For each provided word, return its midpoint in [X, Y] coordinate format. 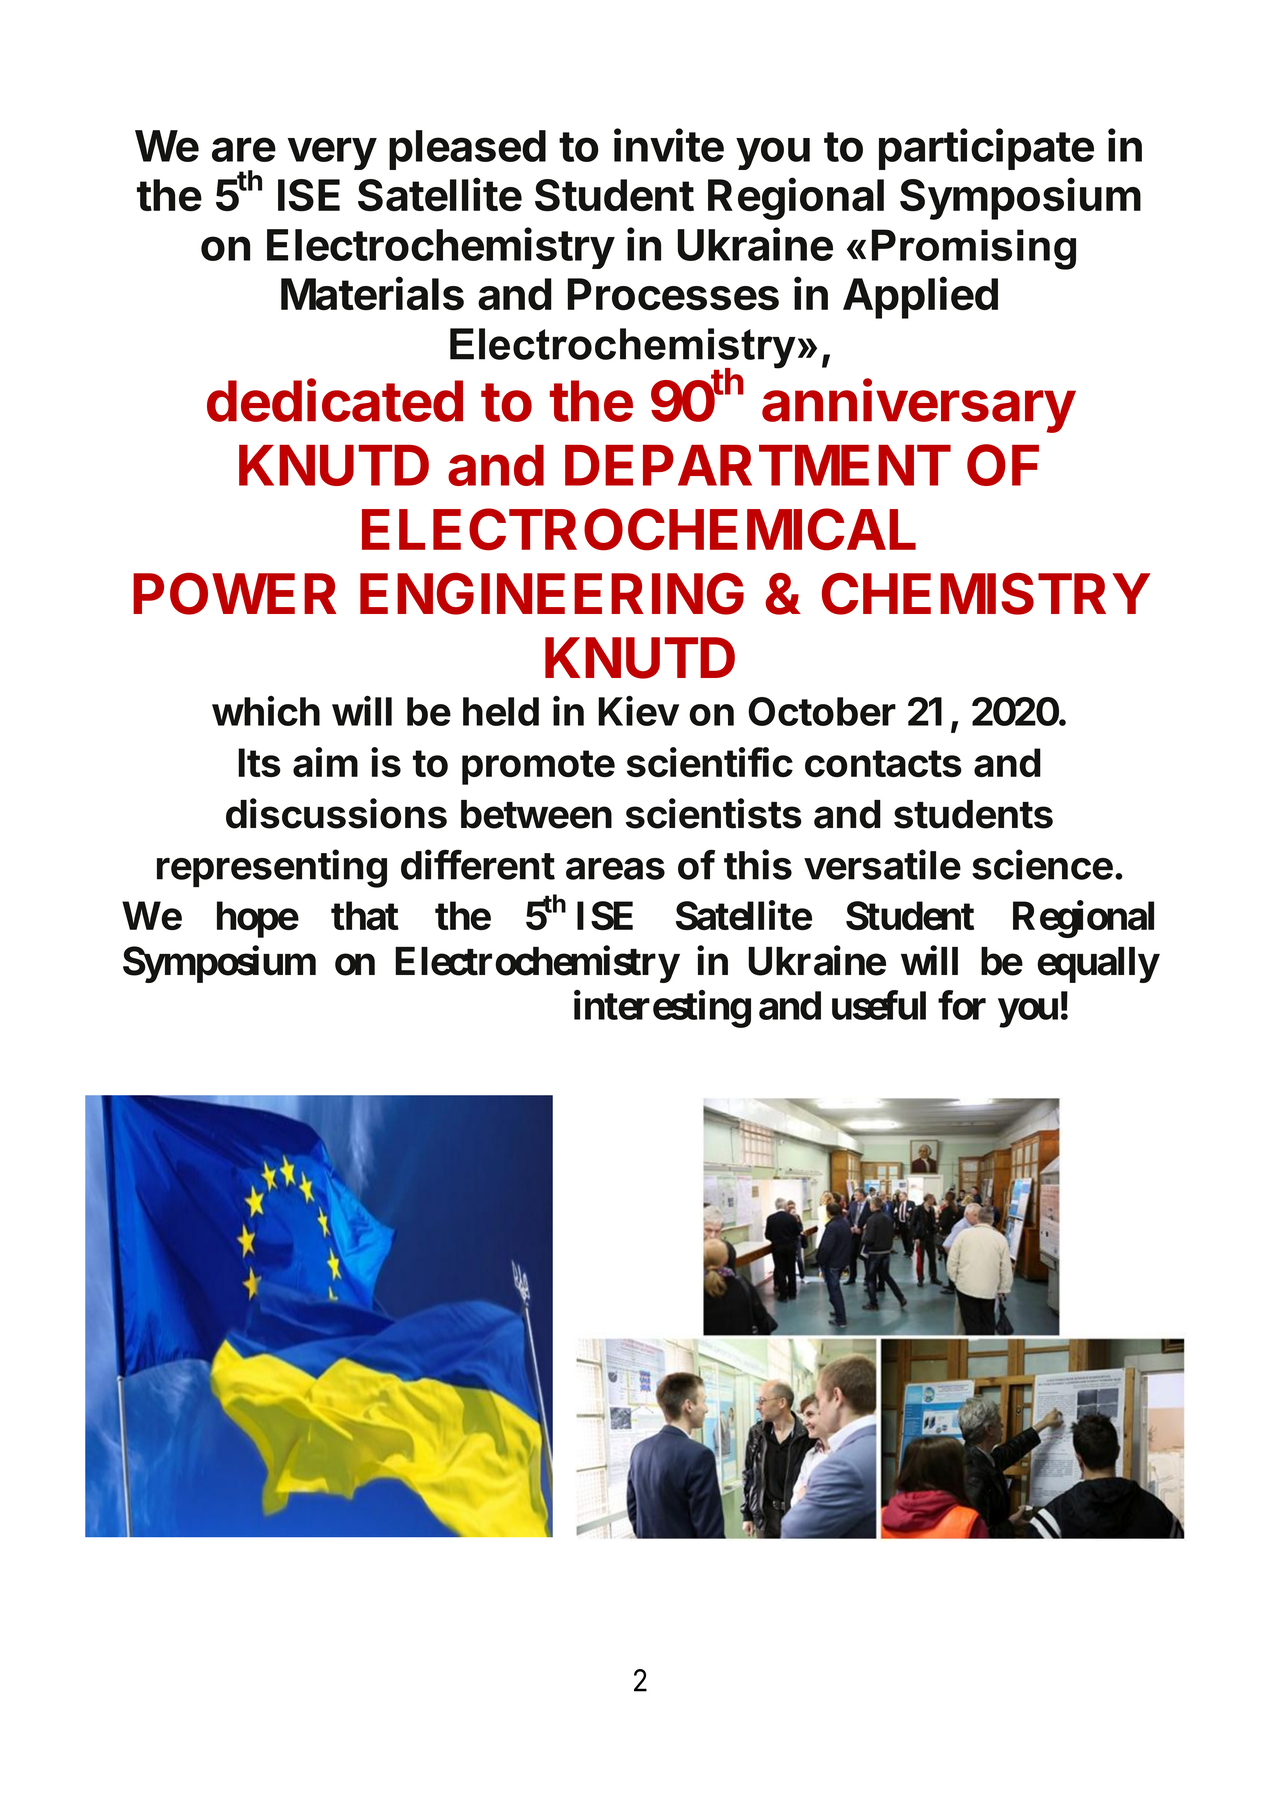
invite [669, 145]
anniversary [919, 405]
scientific [710, 762]
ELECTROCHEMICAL [639, 529]
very [332, 153]
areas [615, 869]
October [822, 711]
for [962, 1005]
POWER [235, 594]
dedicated [335, 400]
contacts [883, 763]
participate [986, 149]
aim [325, 762]
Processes [673, 294]
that [365, 915]
